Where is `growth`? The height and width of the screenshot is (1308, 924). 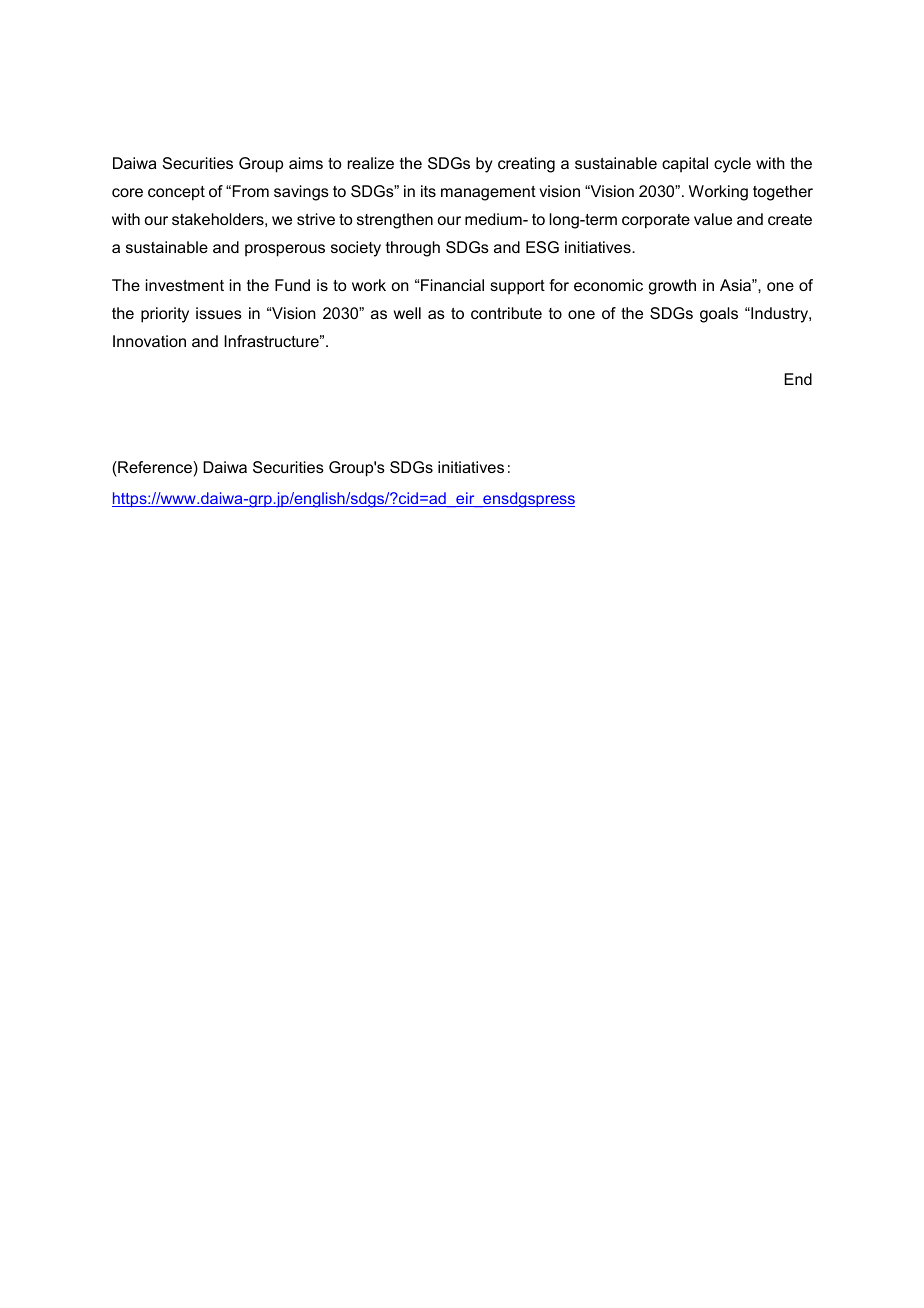 growth is located at coordinates (672, 287).
